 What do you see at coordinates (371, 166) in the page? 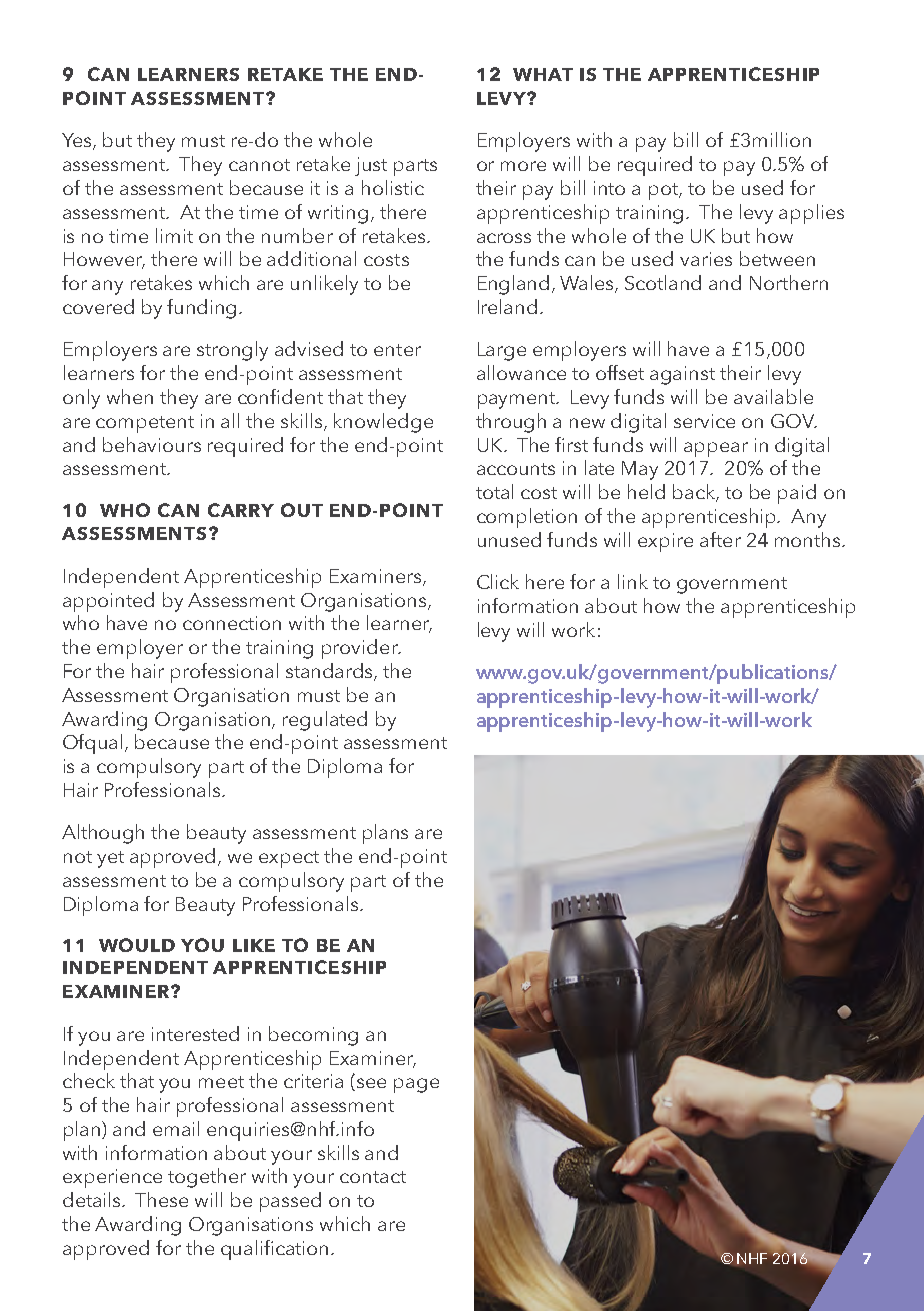
I see `just` at bounding box center [371, 166].
